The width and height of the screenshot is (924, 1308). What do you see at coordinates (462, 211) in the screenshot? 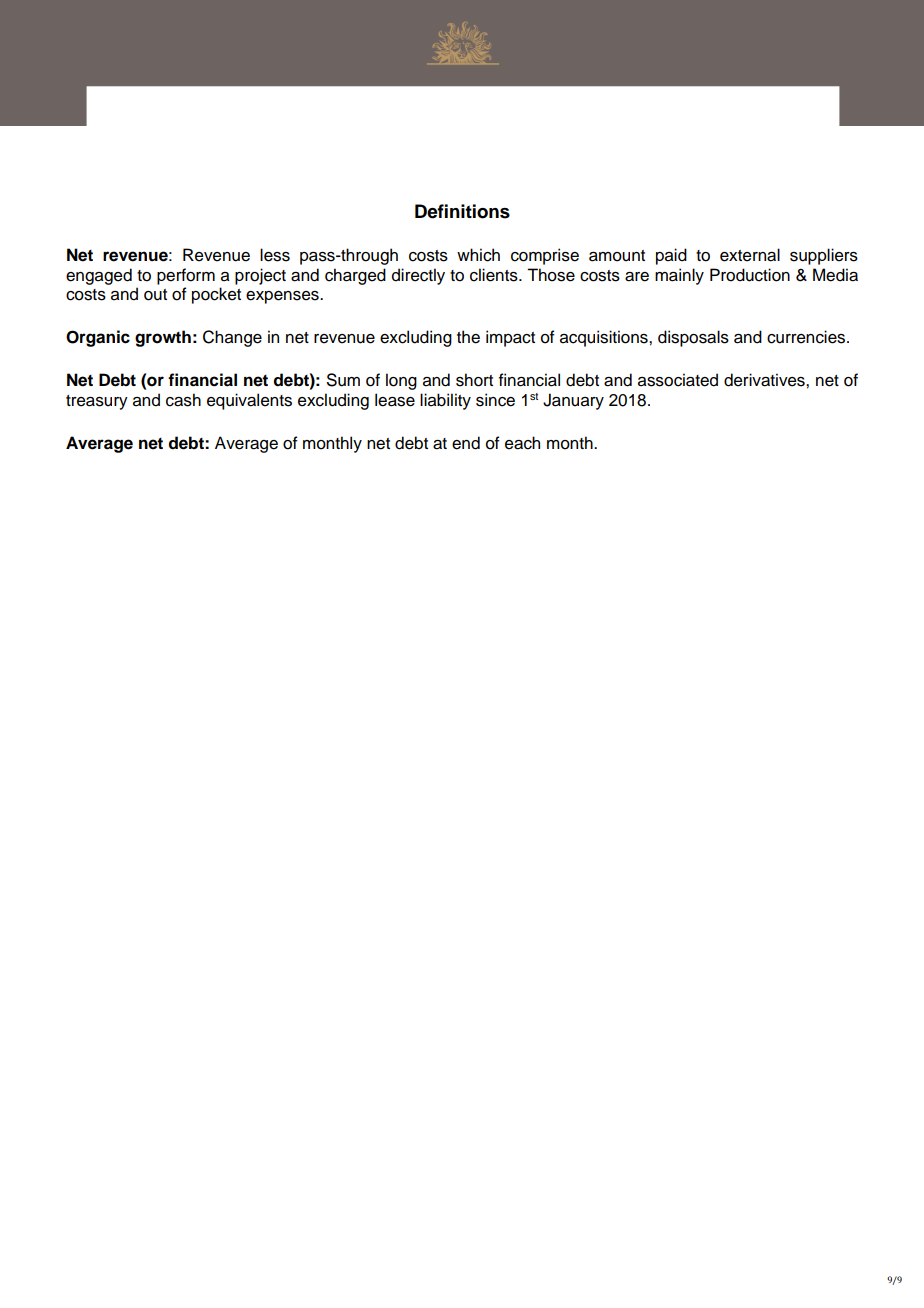
I see `Definitions` at bounding box center [462, 211].
